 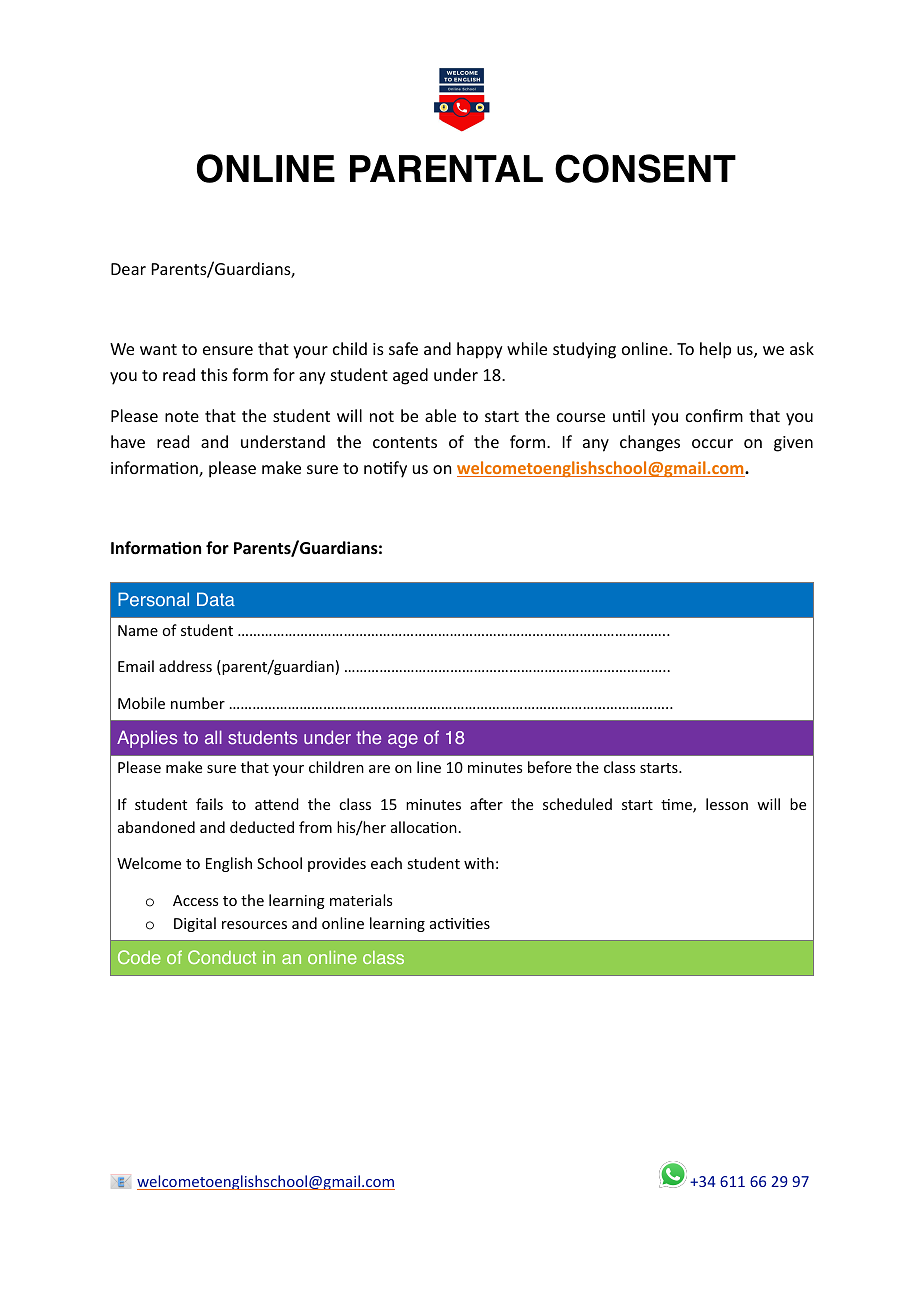 What do you see at coordinates (128, 269) in the screenshot?
I see `Dear` at bounding box center [128, 269].
